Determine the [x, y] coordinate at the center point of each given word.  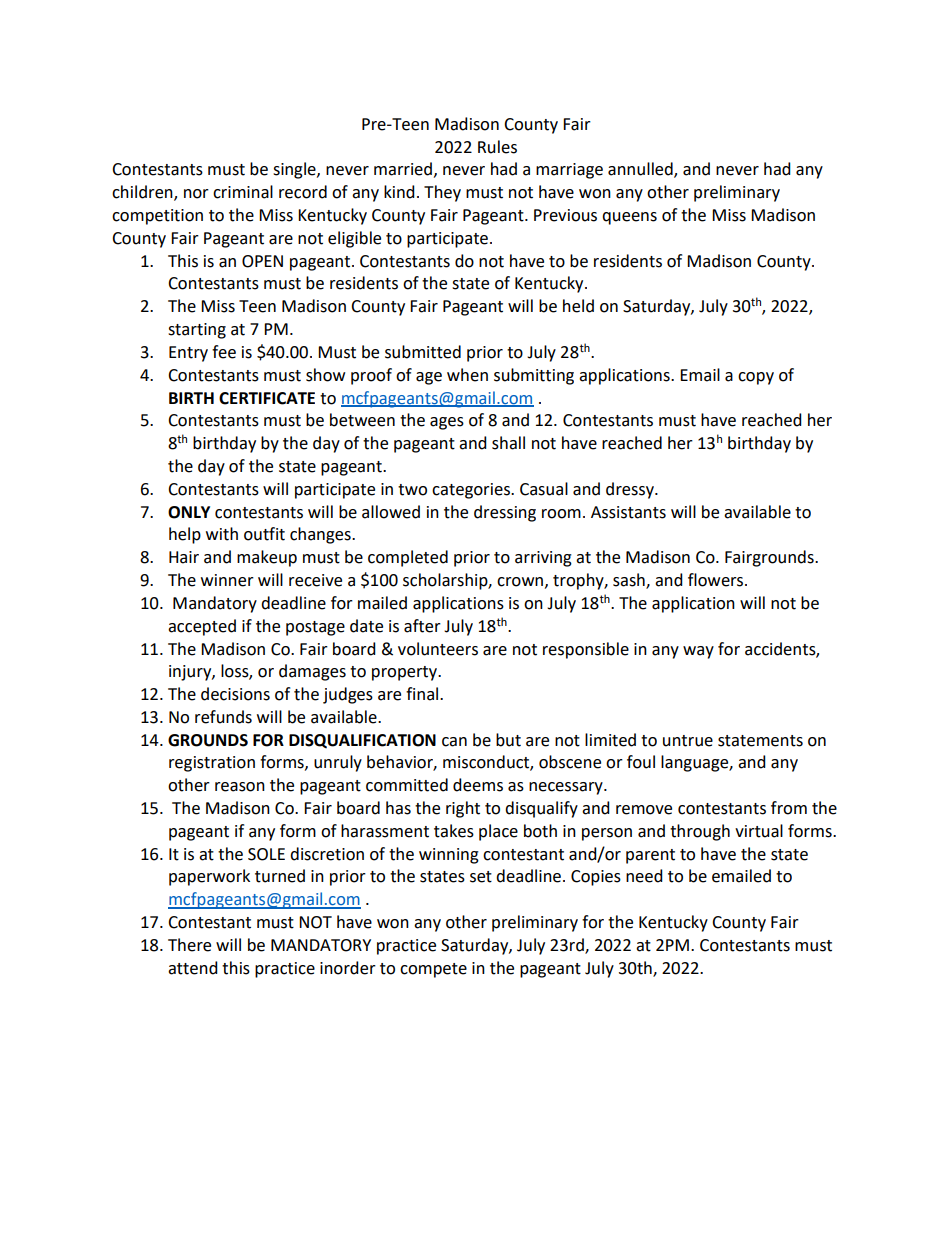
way [698, 652]
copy [756, 378]
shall [508, 443]
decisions [235, 694]
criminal [243, 192]
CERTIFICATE [267, 398]
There [189, 945]
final [422, 694]
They [442, 193]
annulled [641, 170]
